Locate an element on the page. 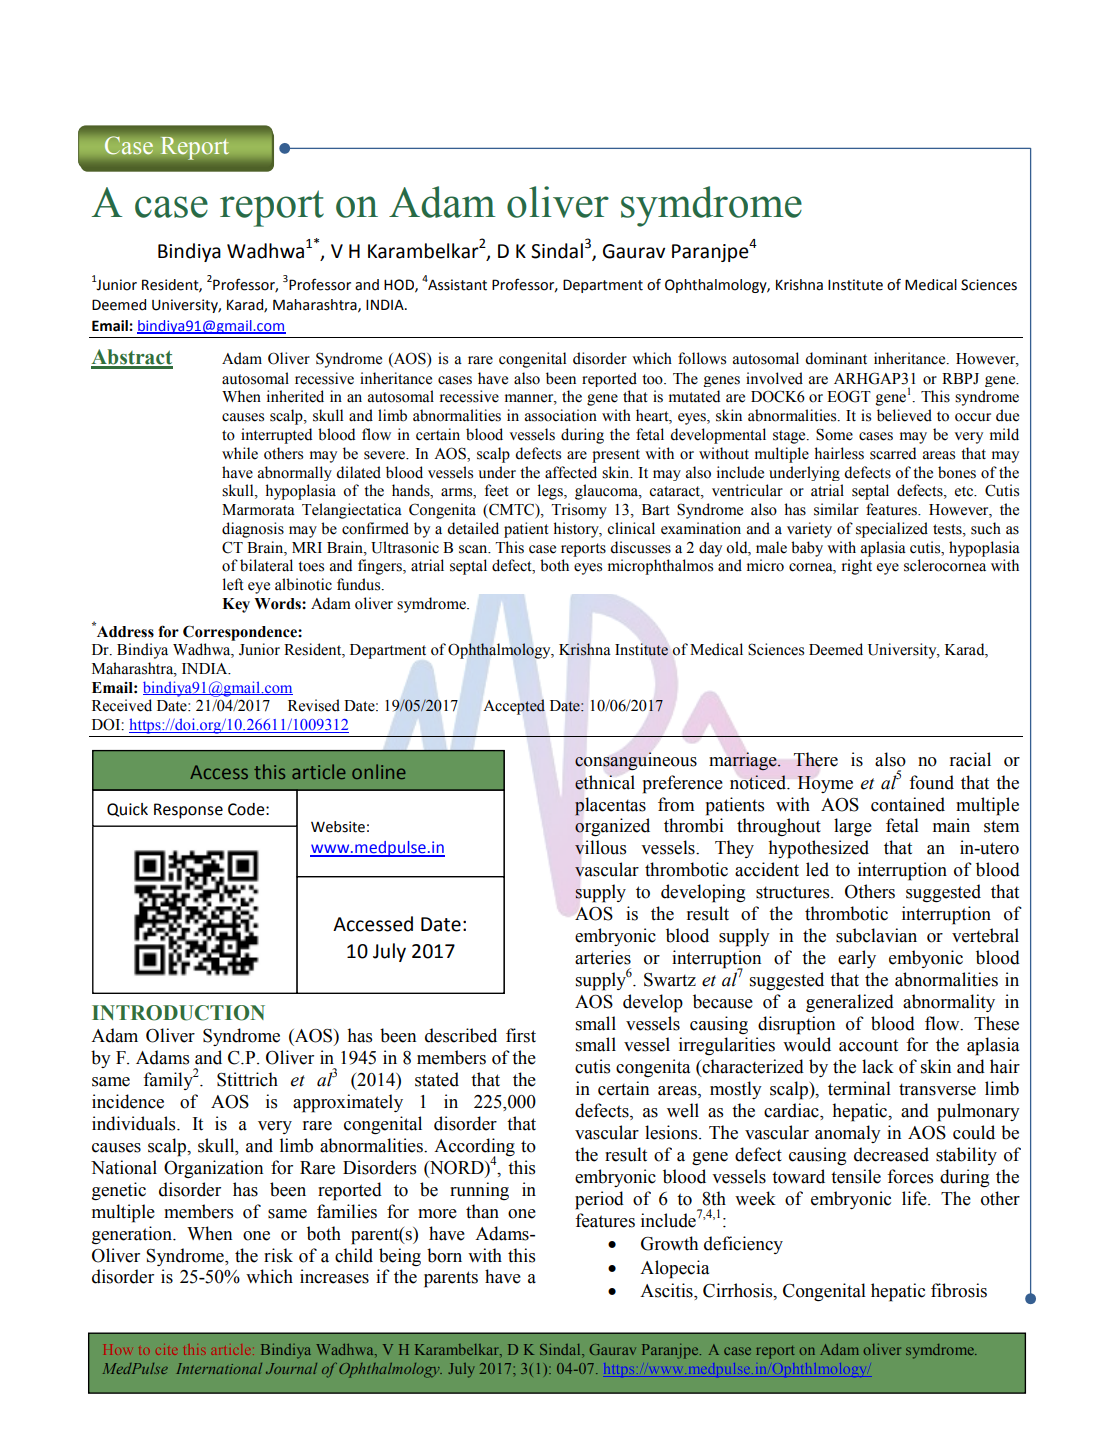 This image has height=1438, width=1111. inherited is located at coordinates (295, 396).
